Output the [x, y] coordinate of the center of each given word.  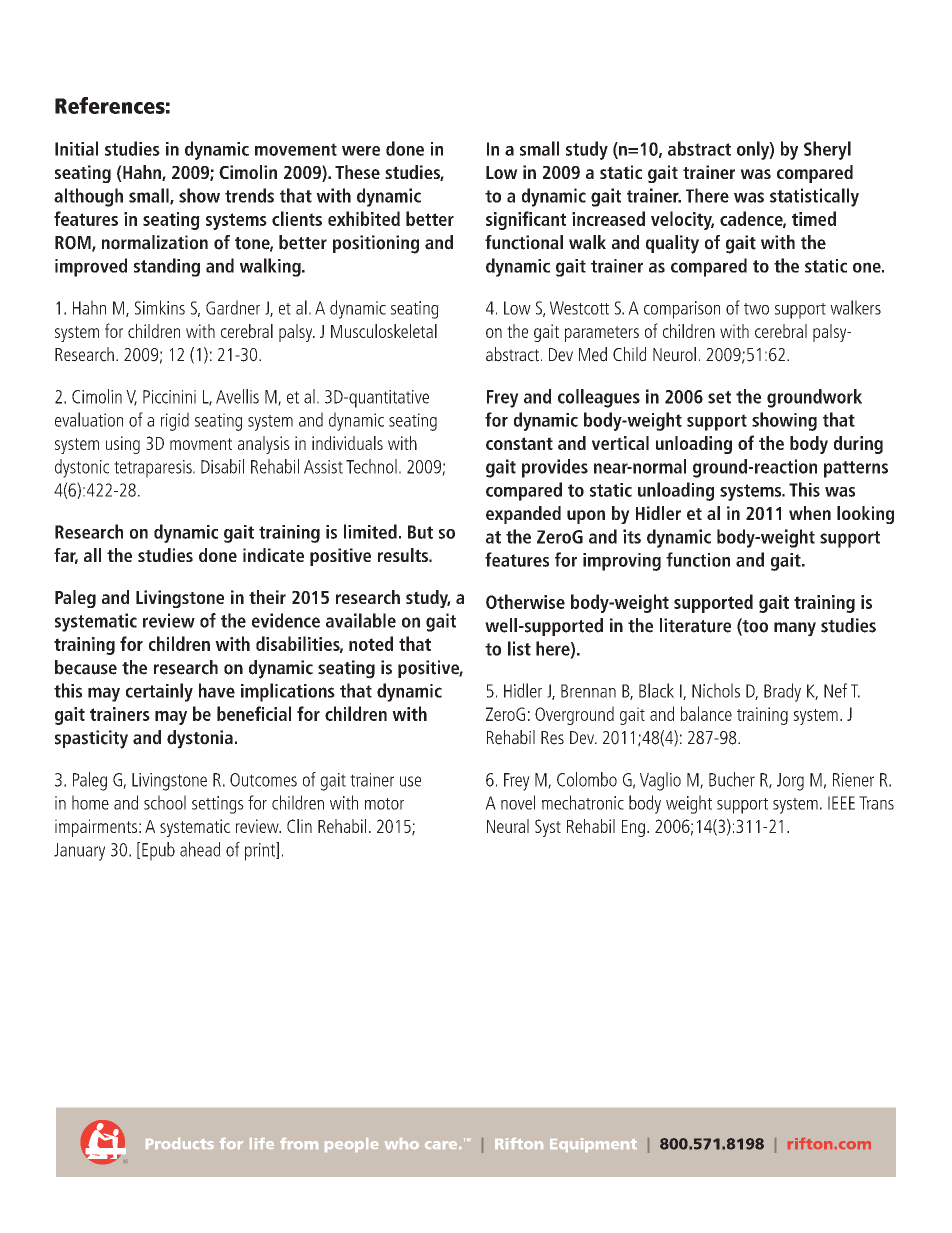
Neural [508, 826]
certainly [159, 692]
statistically [814, 197]
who [402, 1143]
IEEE [841, 803]
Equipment [593, 1145]
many [795, 629]
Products [180, 1143]
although [88, 197]
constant [519, 443]
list [519, 648]
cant [550, 219]
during [858, 445]
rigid [175, 421]
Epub [158, 851]
